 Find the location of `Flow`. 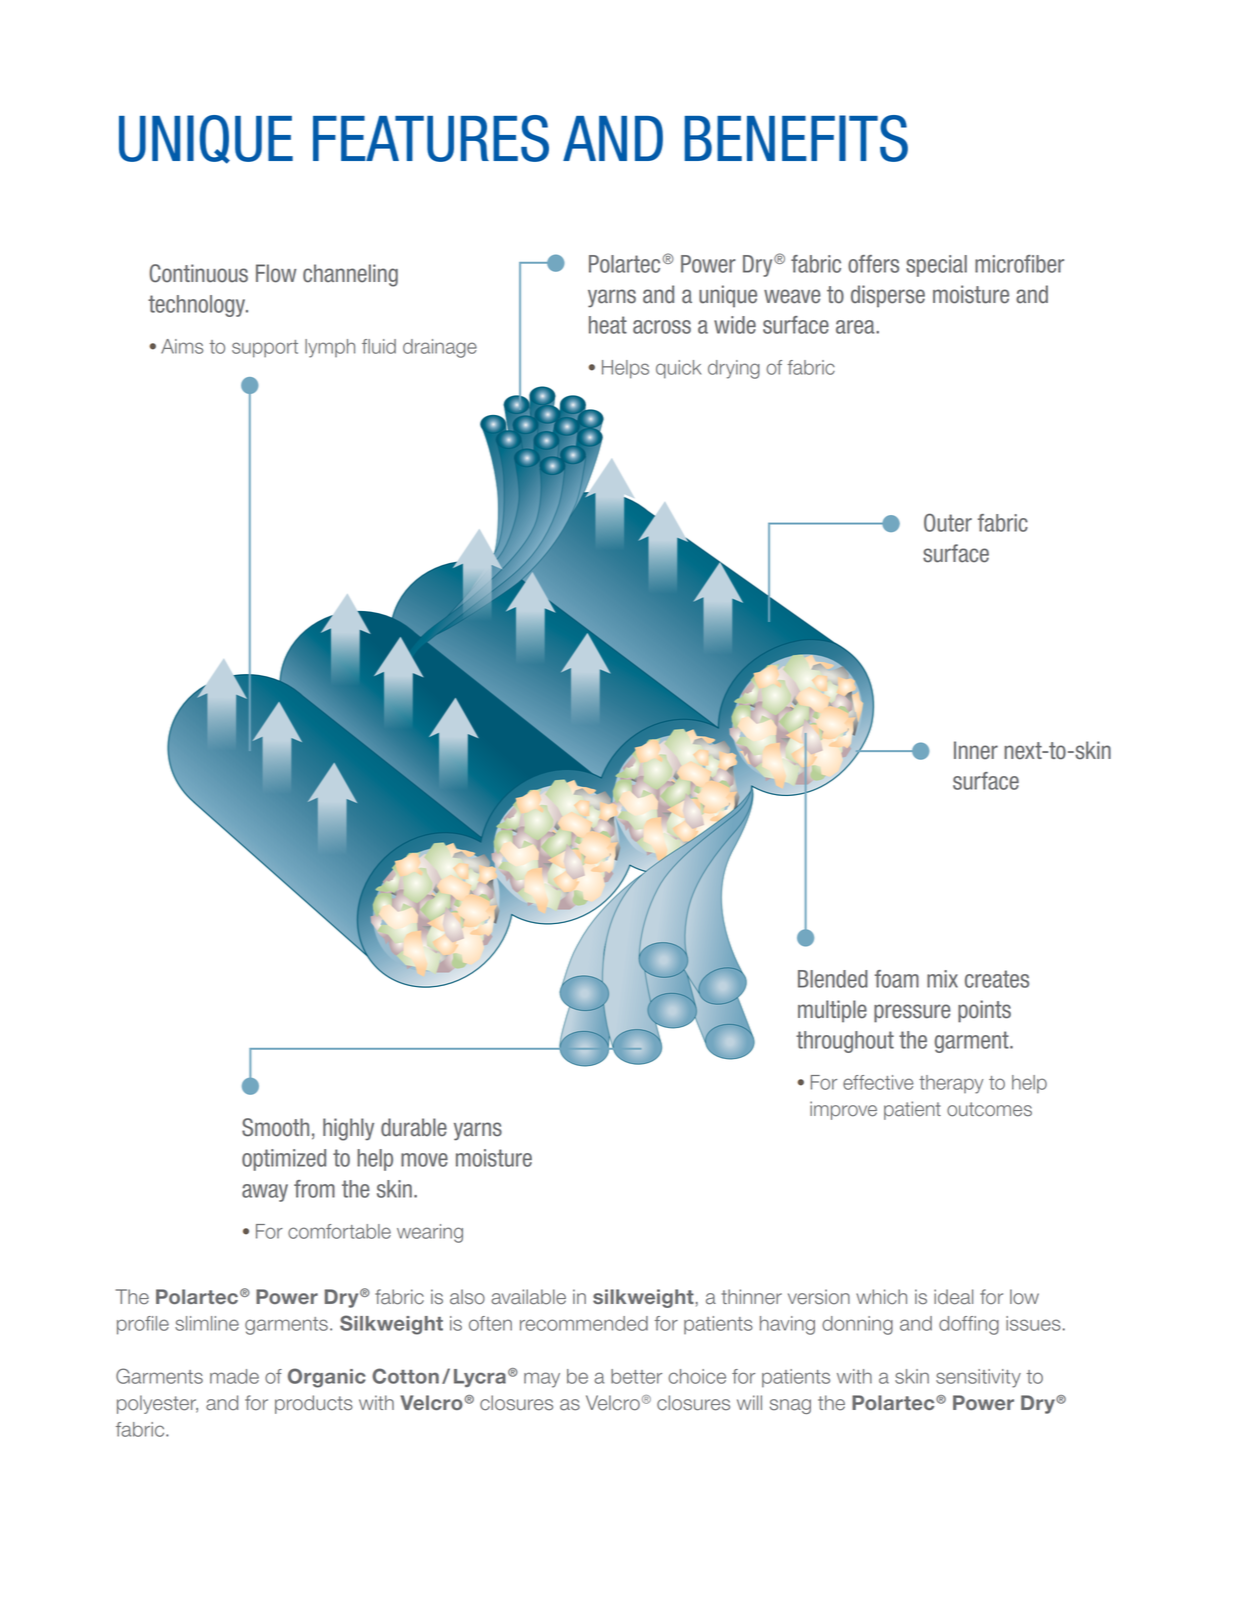

Flow is located at coordinates (276, 273).
